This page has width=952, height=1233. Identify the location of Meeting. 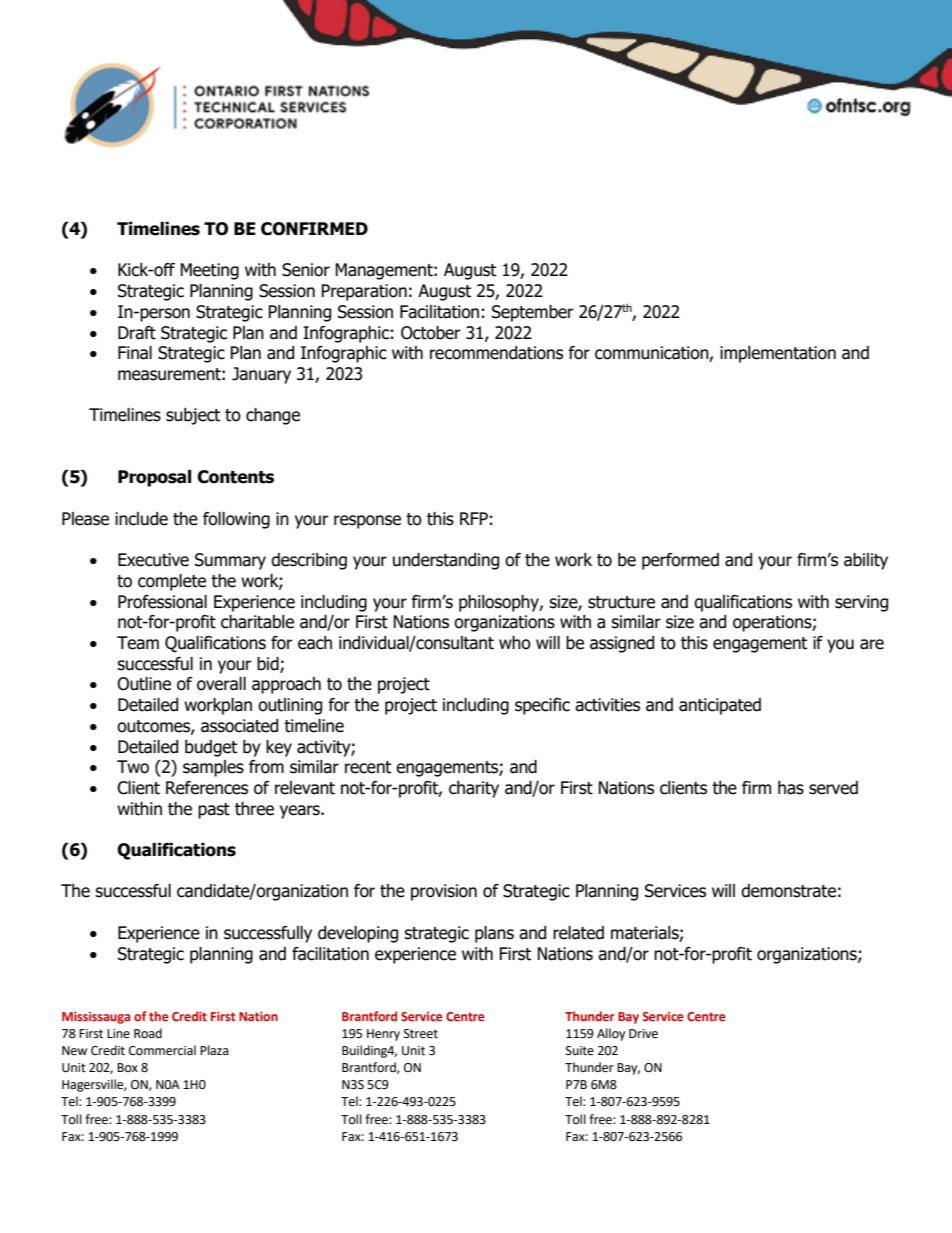
(209, 271).
